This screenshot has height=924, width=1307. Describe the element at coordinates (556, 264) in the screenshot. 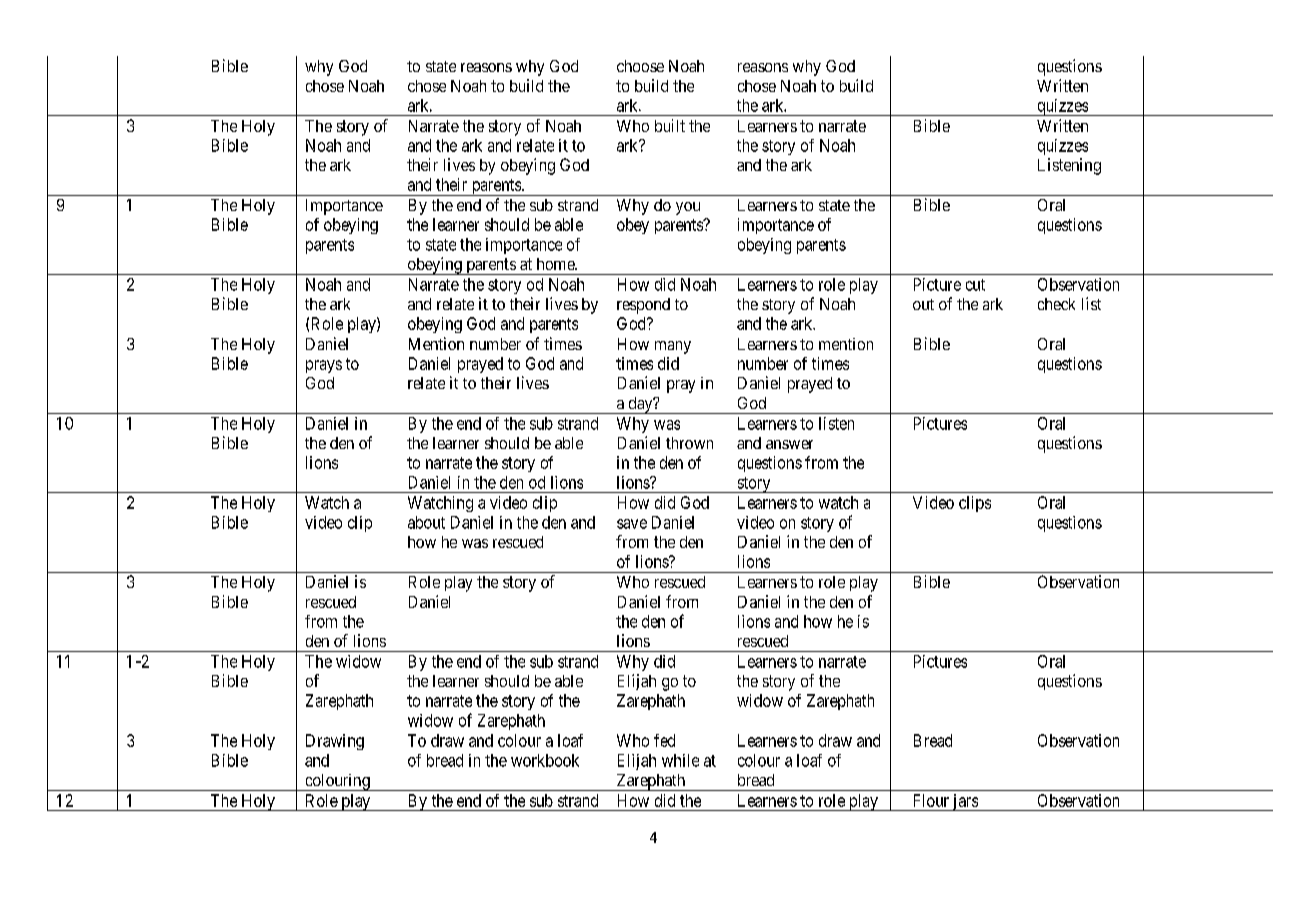

I see `home` at that location.
